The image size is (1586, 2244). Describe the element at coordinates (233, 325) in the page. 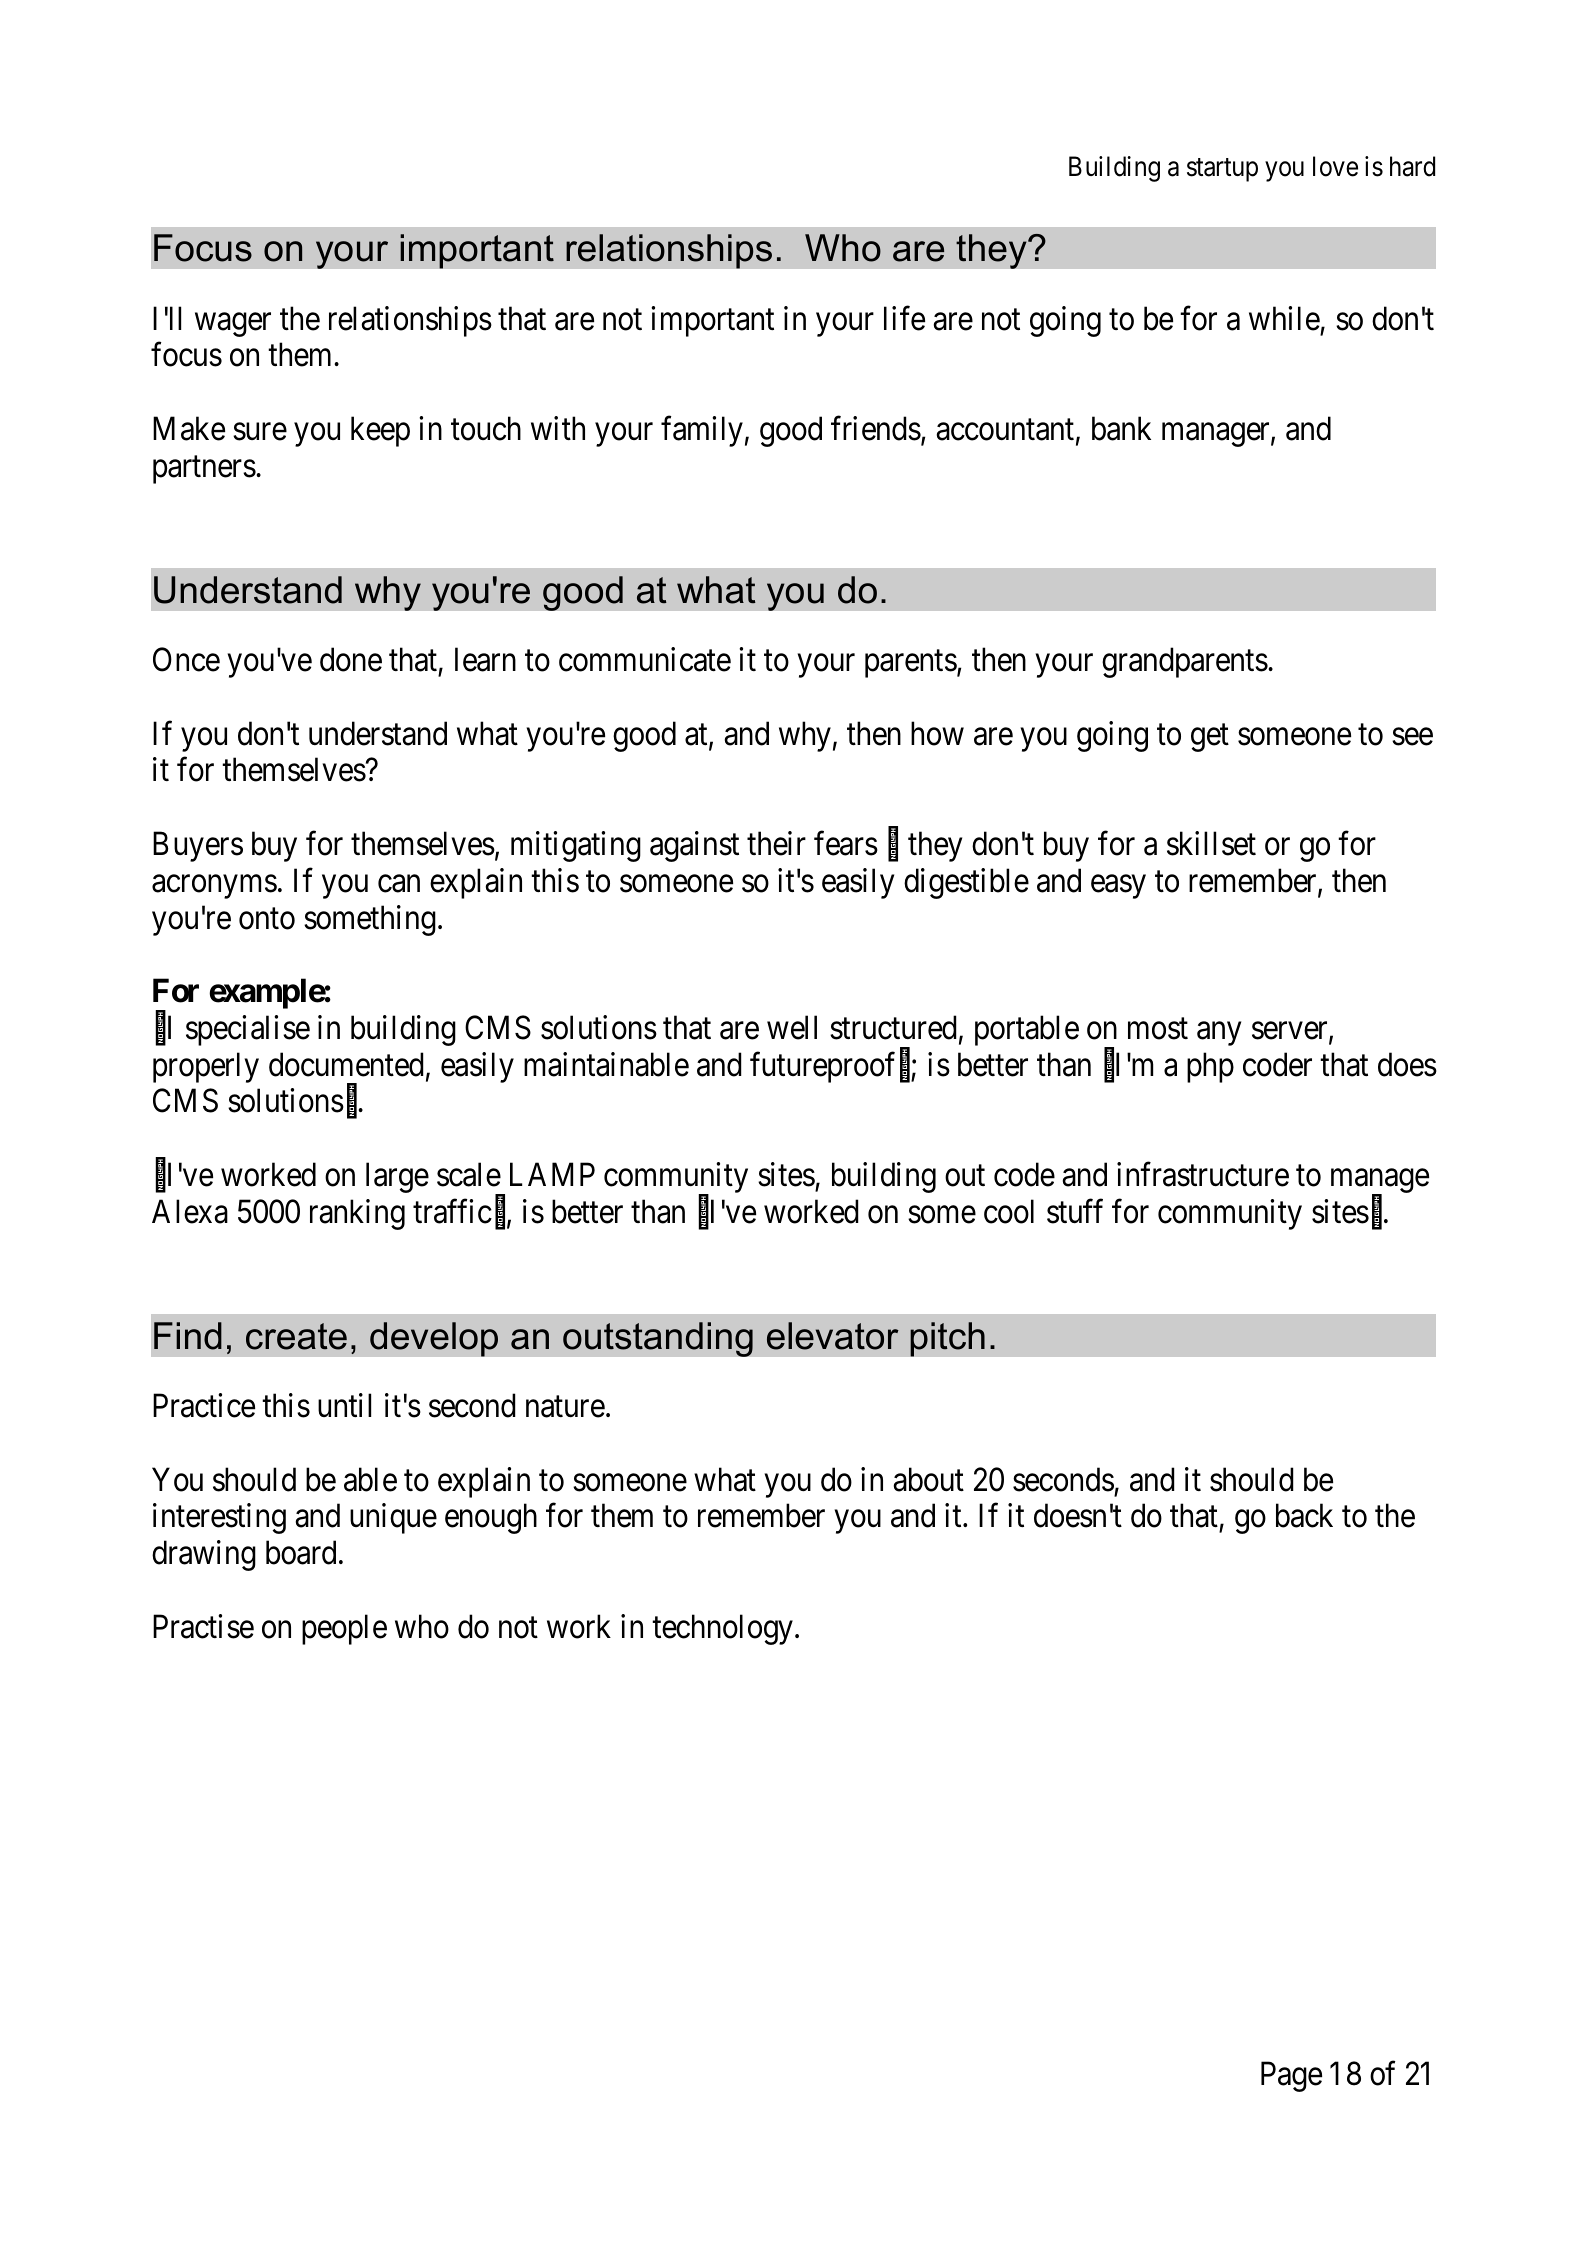

I see `wager` at that location.
